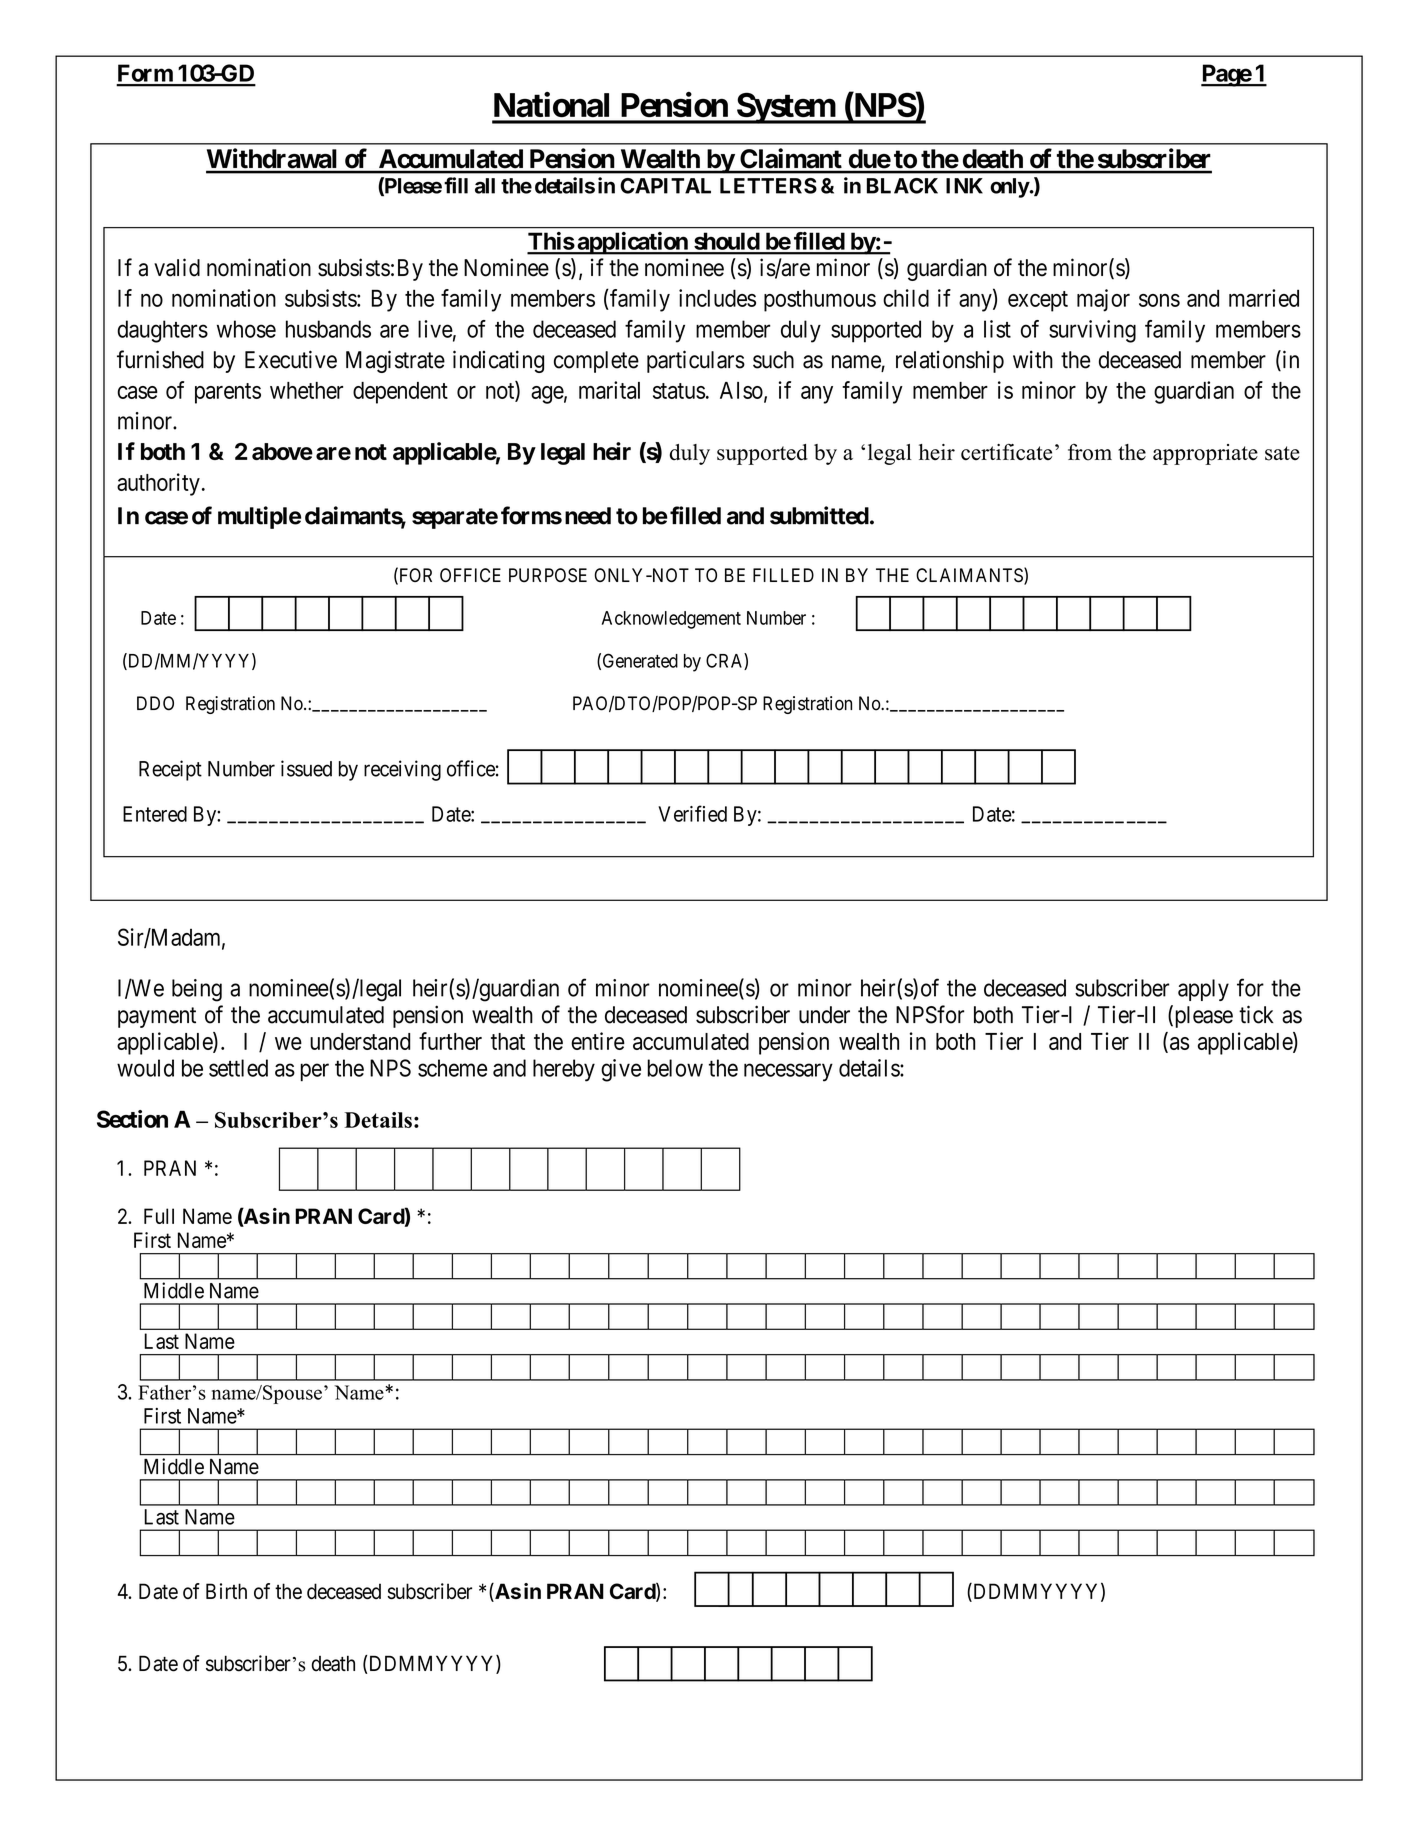 This image has width=1418, height=1836. Describe the element at coordinates (788, 1072) in the image. I see `necessary` at that location.
